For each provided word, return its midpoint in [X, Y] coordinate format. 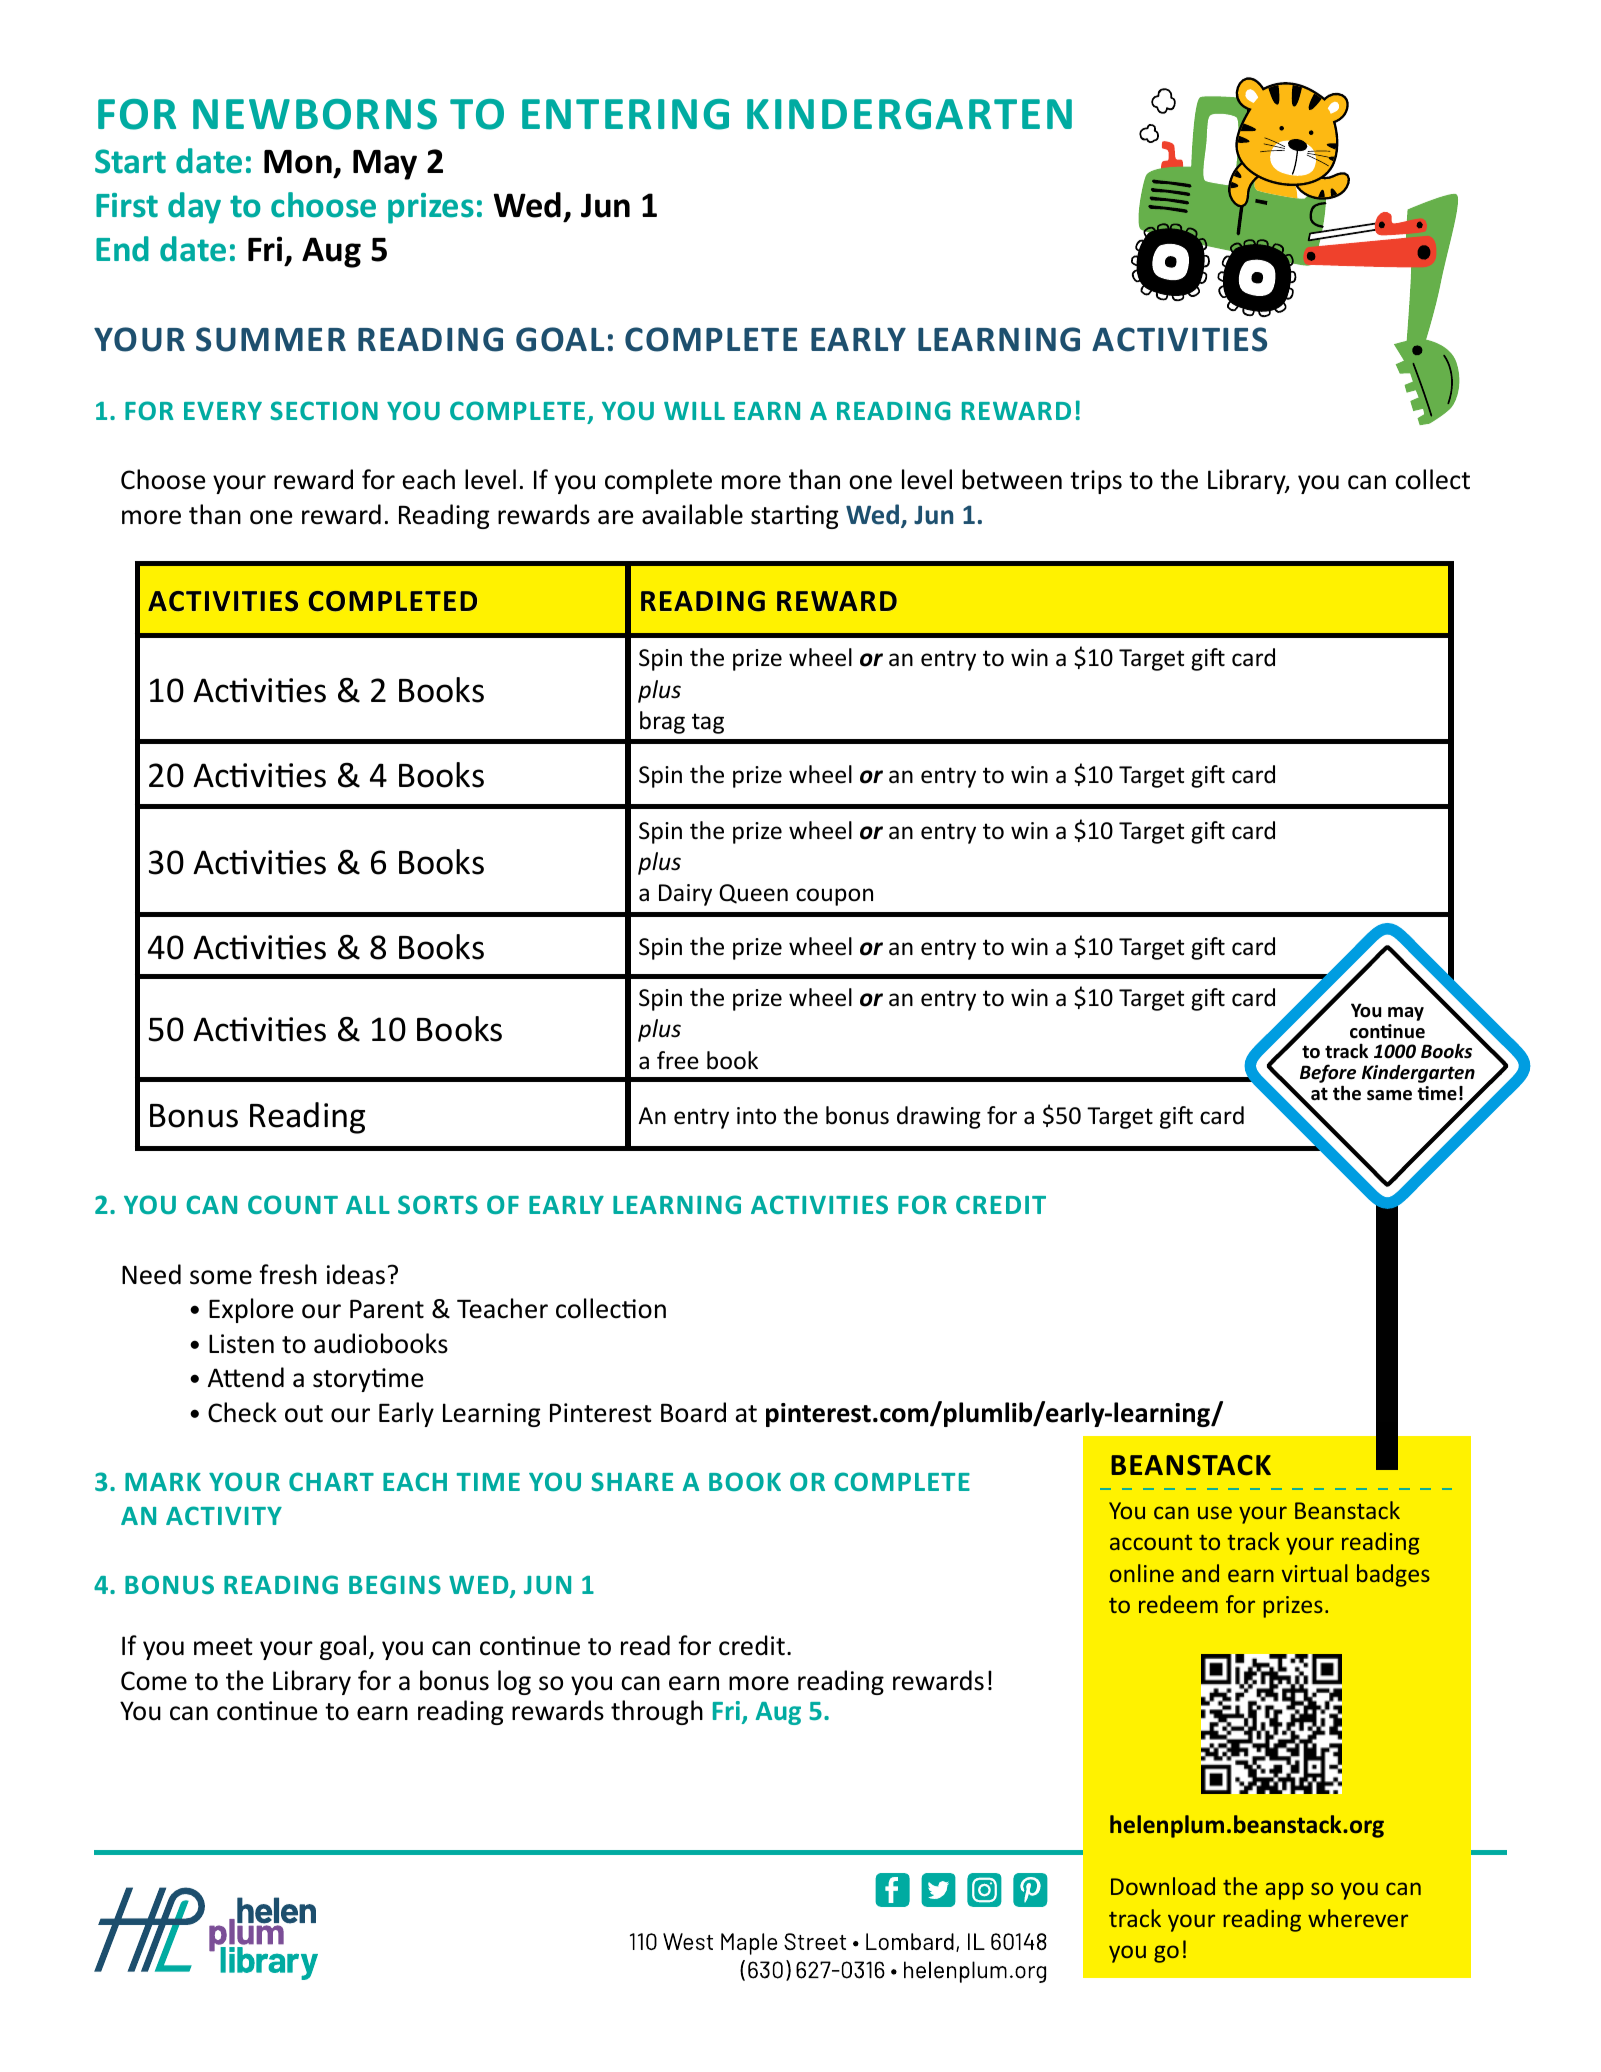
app [1284, 1891]
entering [625, 114]
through [657, 1712]
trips [1096, 482]
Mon [298, 162]
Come [154, 1681]
